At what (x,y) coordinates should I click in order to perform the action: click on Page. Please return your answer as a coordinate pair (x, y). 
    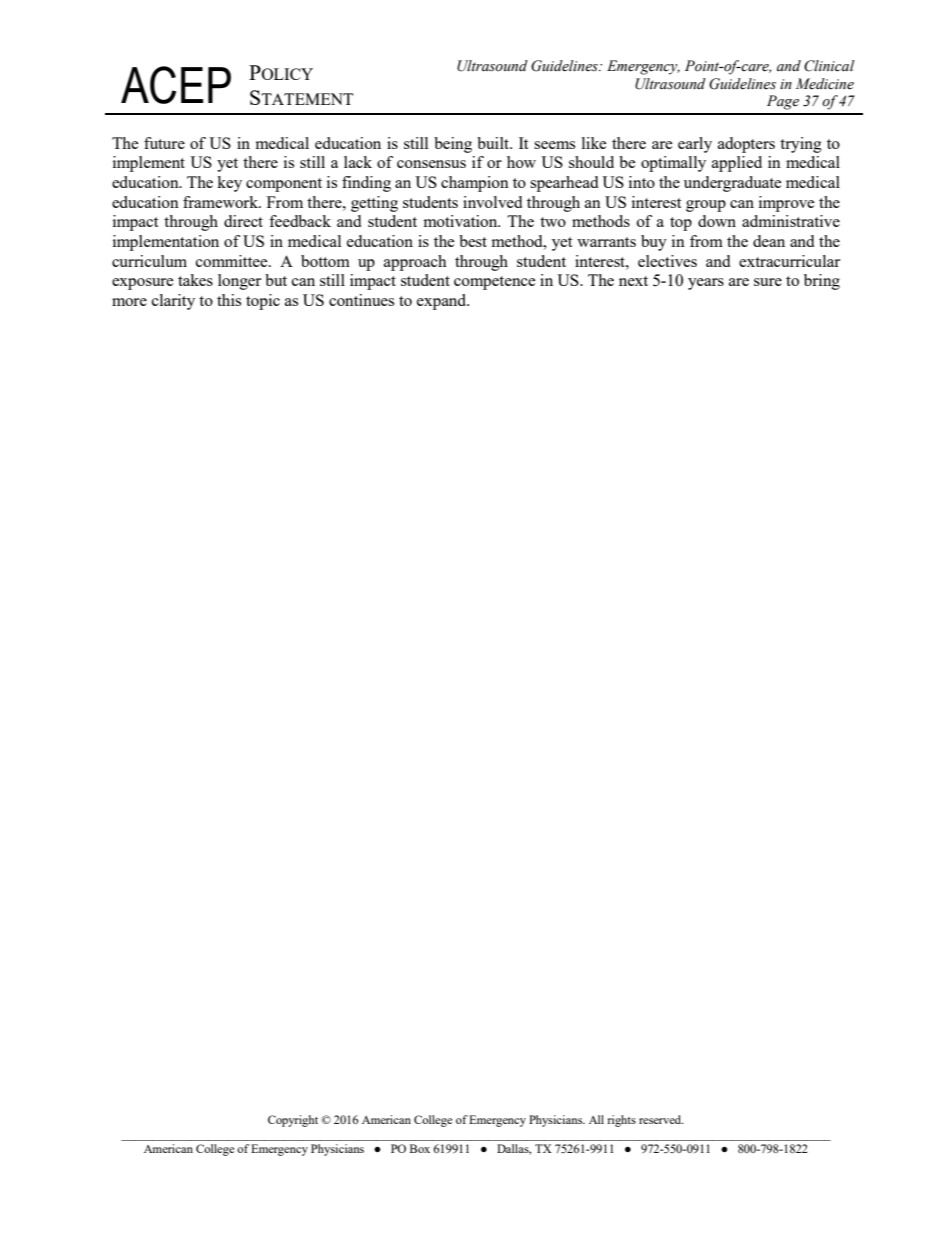
    Looking at the image, I should click on (783, 102).
